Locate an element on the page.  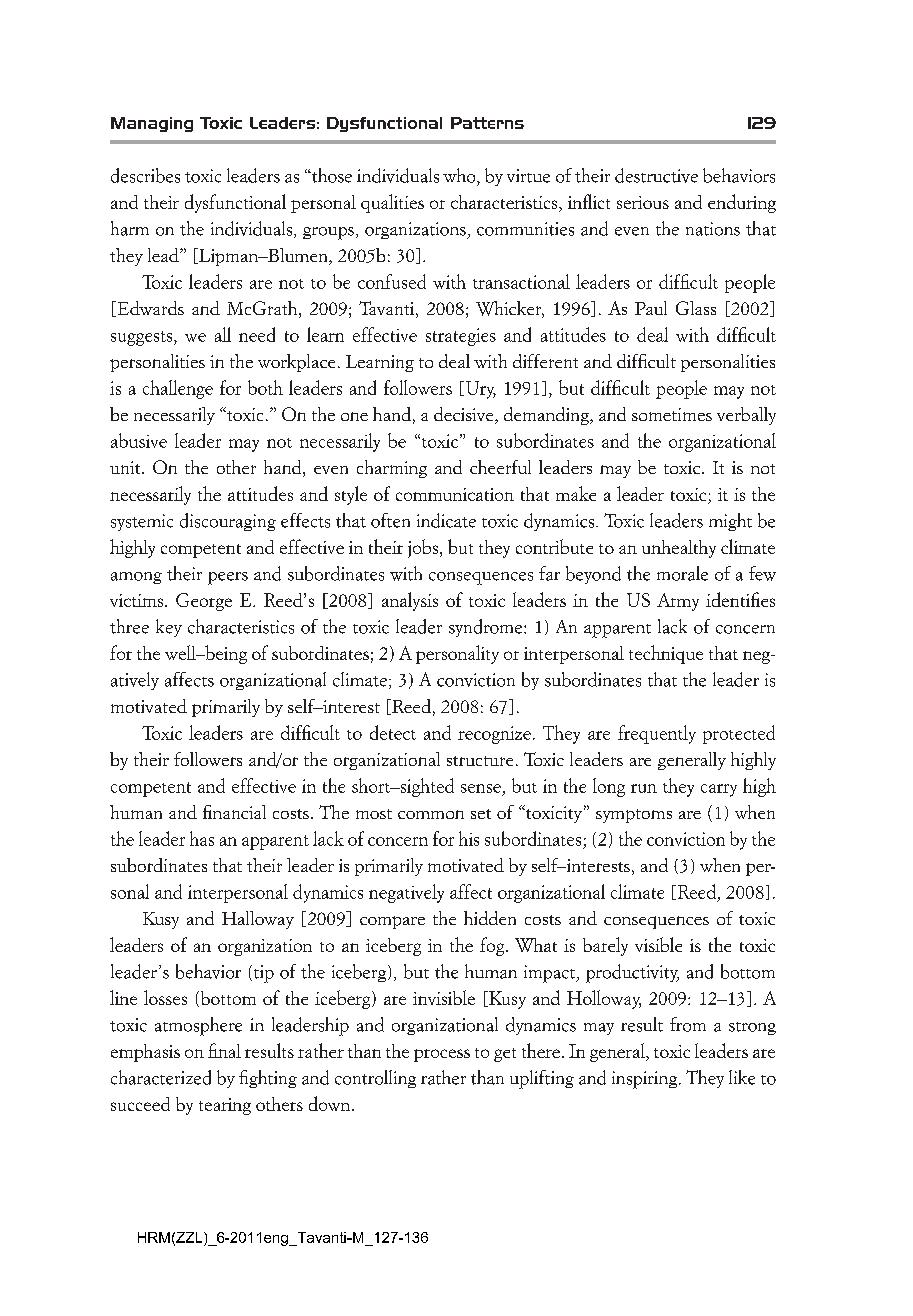
structure is located at coordinates (480, 761).
